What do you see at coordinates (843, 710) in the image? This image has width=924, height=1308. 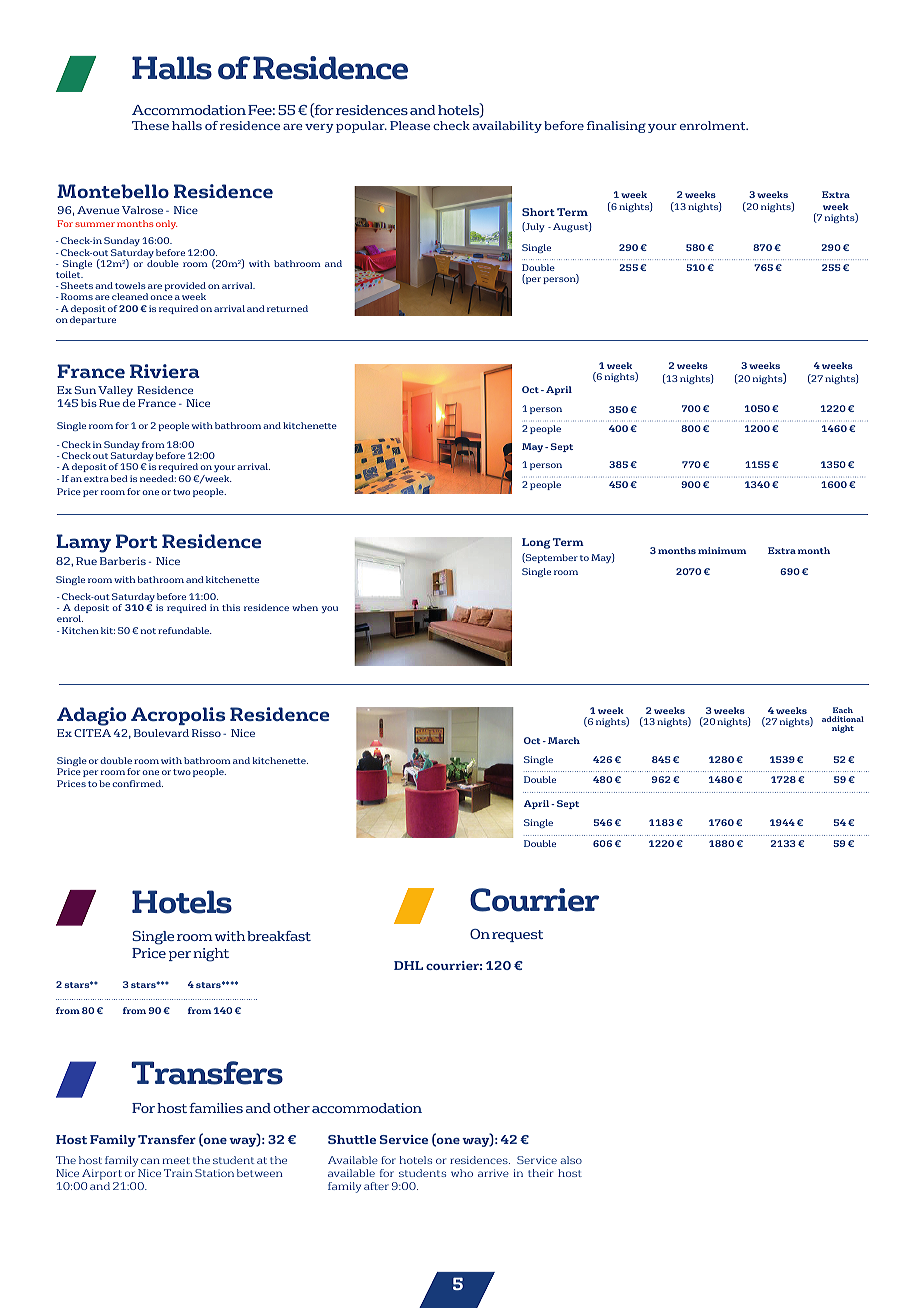 I see `Each` at bounding box center [843, 710].
